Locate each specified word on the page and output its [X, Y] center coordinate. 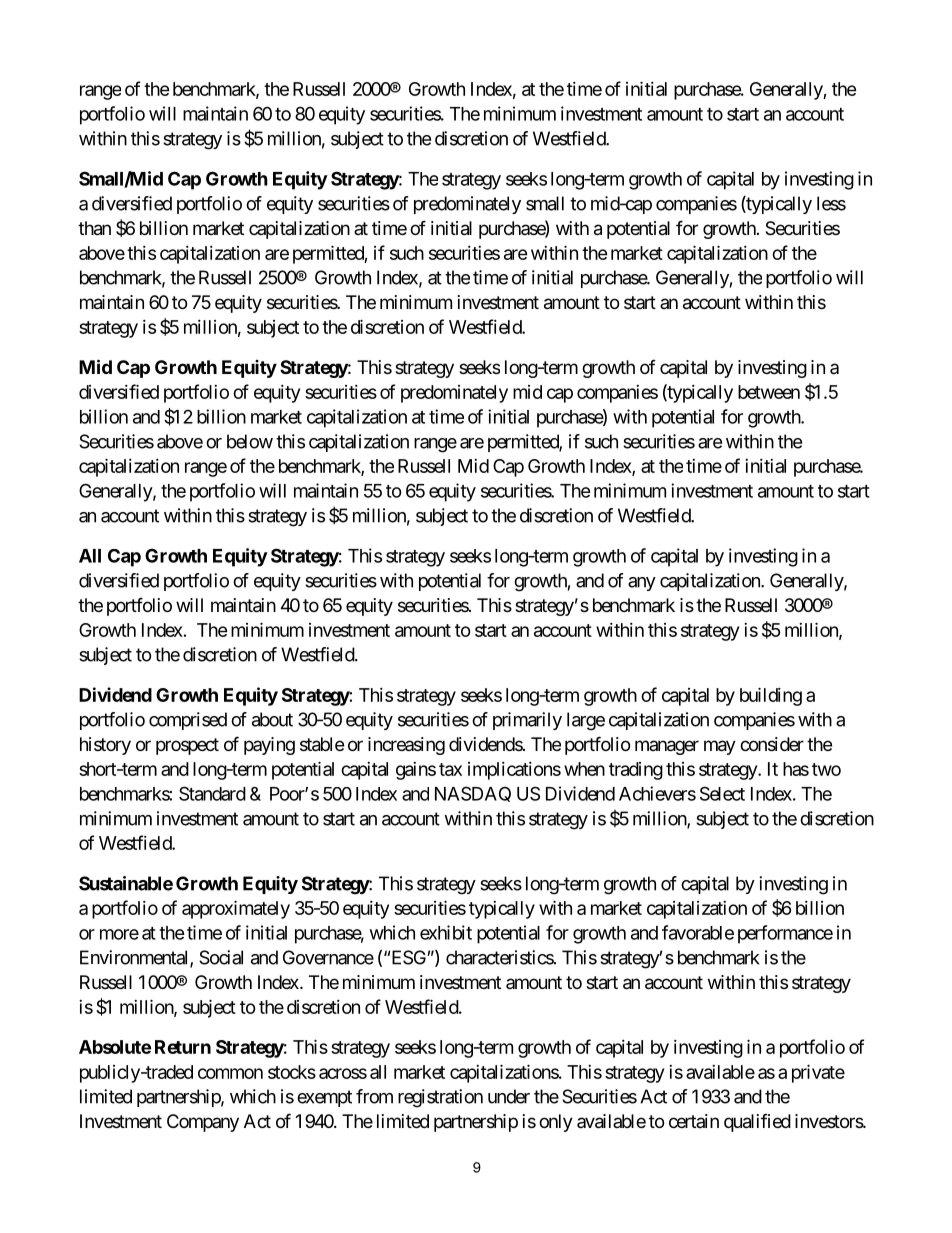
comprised [188, 721]
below [250, 441]
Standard [212, 793]
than [94, 228]
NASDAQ [473, 794]
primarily [527, 721]
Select [722, 793]
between [769, 392]
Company [203, 1123]
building [771, 696]
